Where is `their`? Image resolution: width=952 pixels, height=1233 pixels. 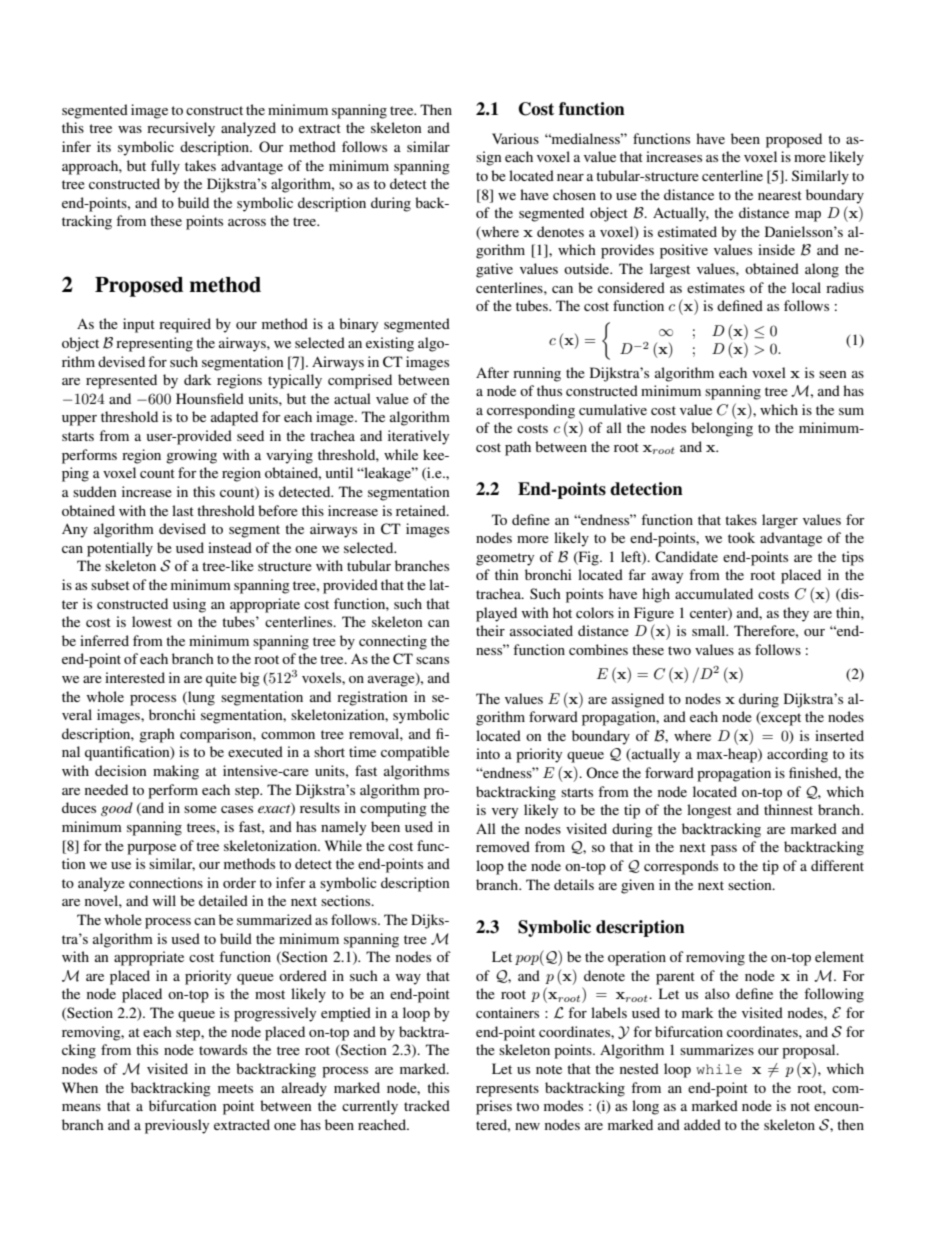 their is located at coordinates (490, 630).
